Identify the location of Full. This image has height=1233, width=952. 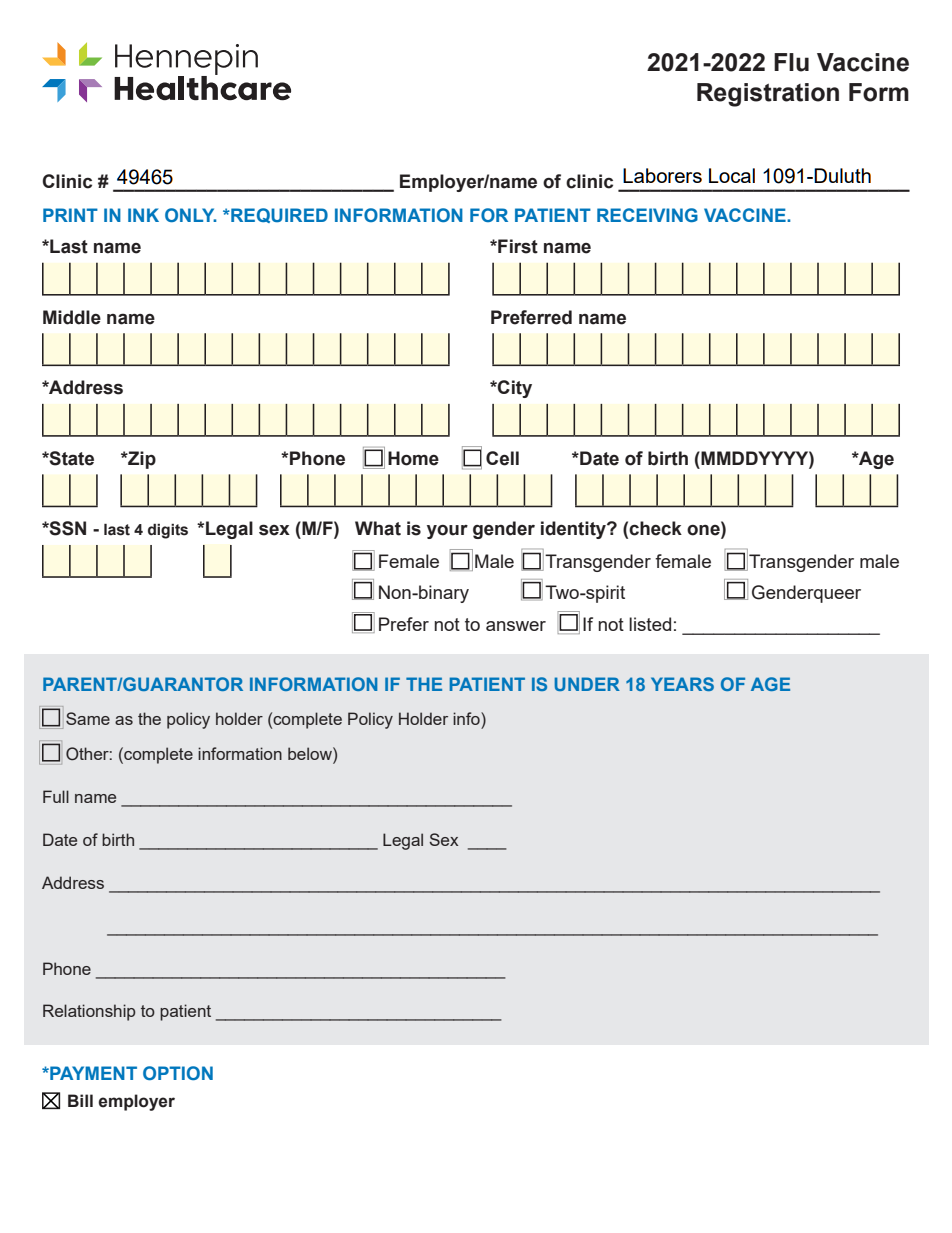
(56, 796).
